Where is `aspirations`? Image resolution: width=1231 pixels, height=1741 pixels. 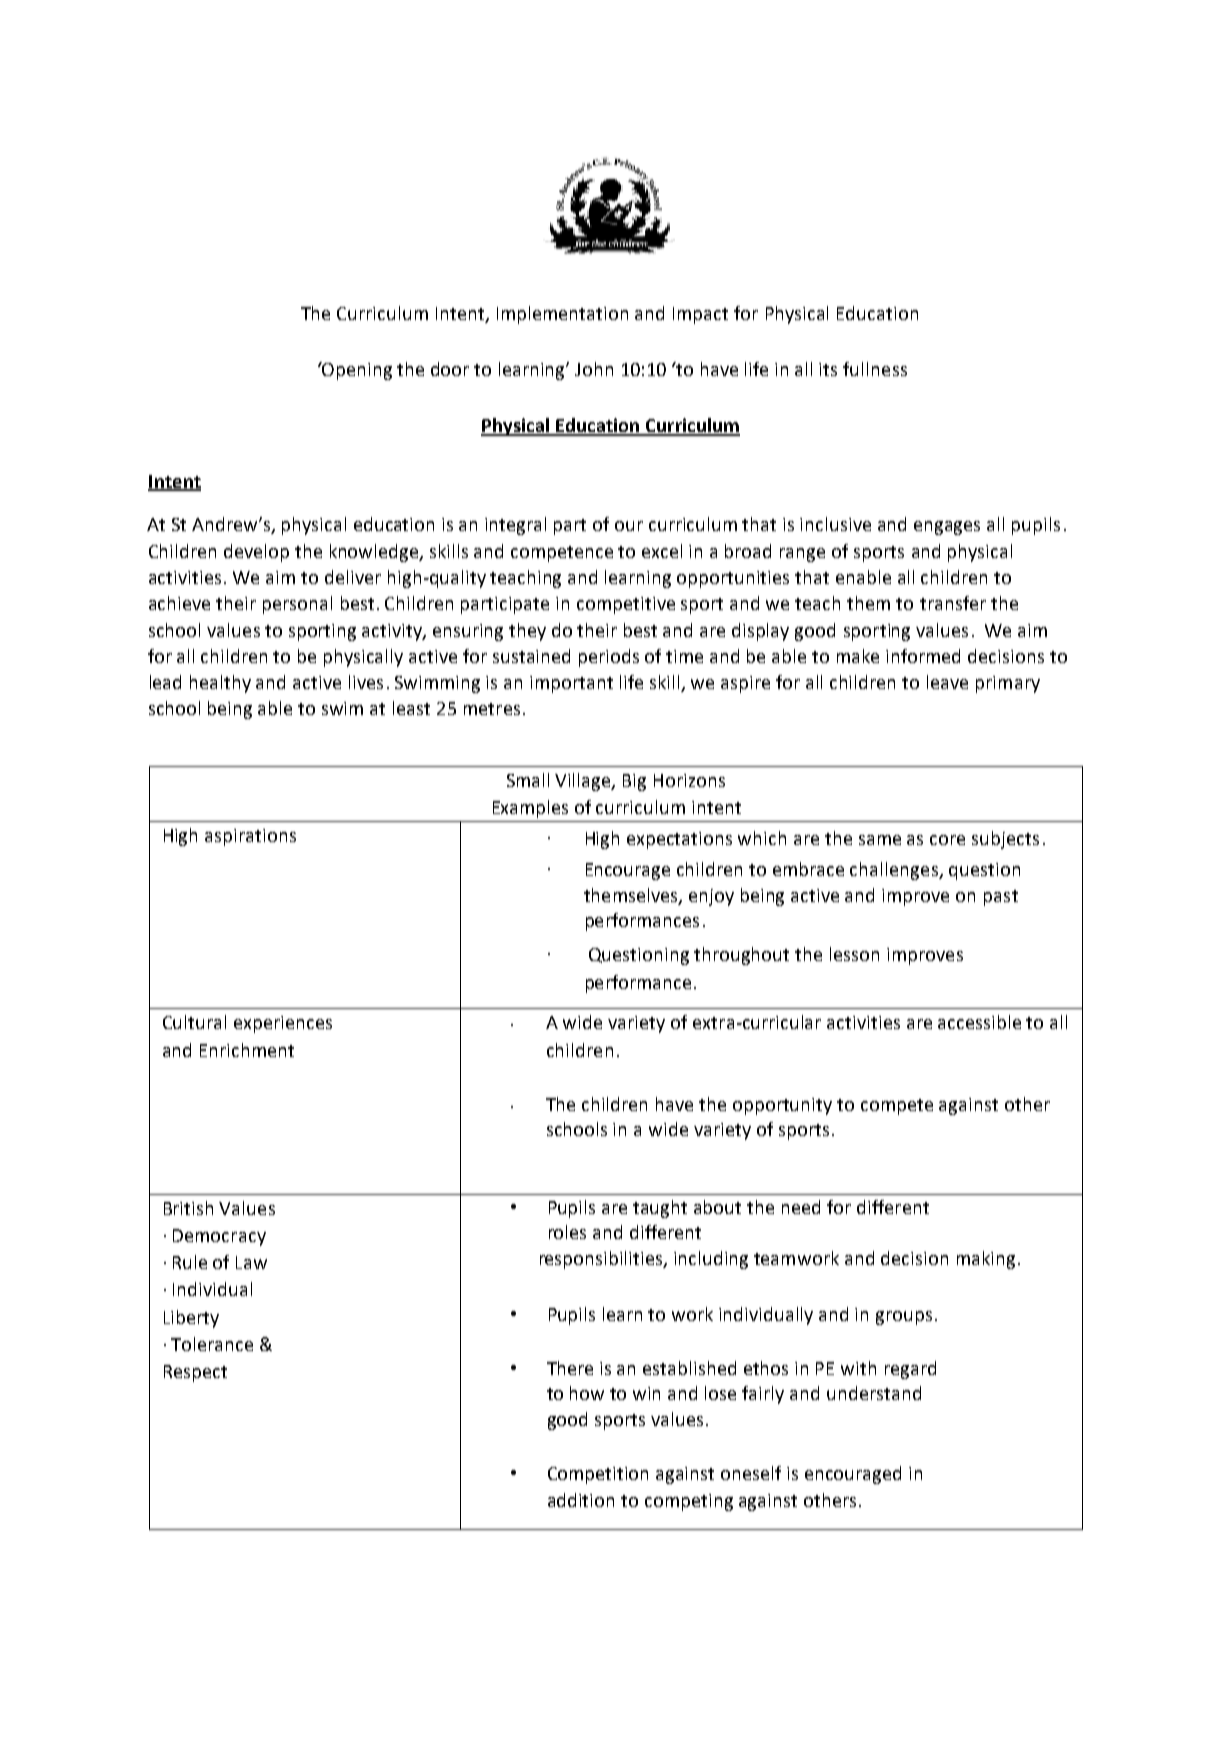 aspirations is located at coordinates (250, 837).
